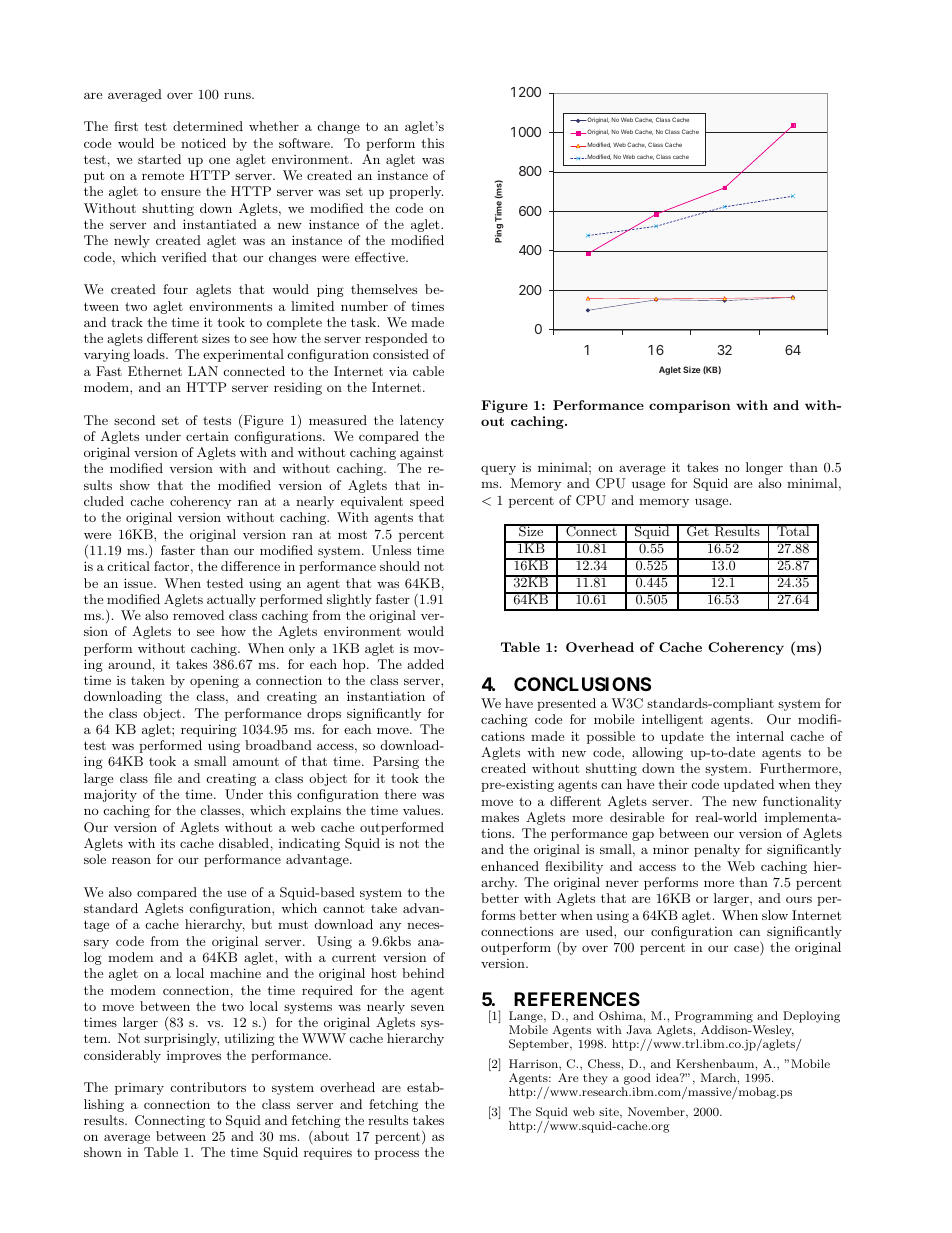 The height and width of the screenshot is (1233, 952). What do you see at coordinates (717, 850) in the screenshot?
I see `penalty` at bounding box center [717, 850].
